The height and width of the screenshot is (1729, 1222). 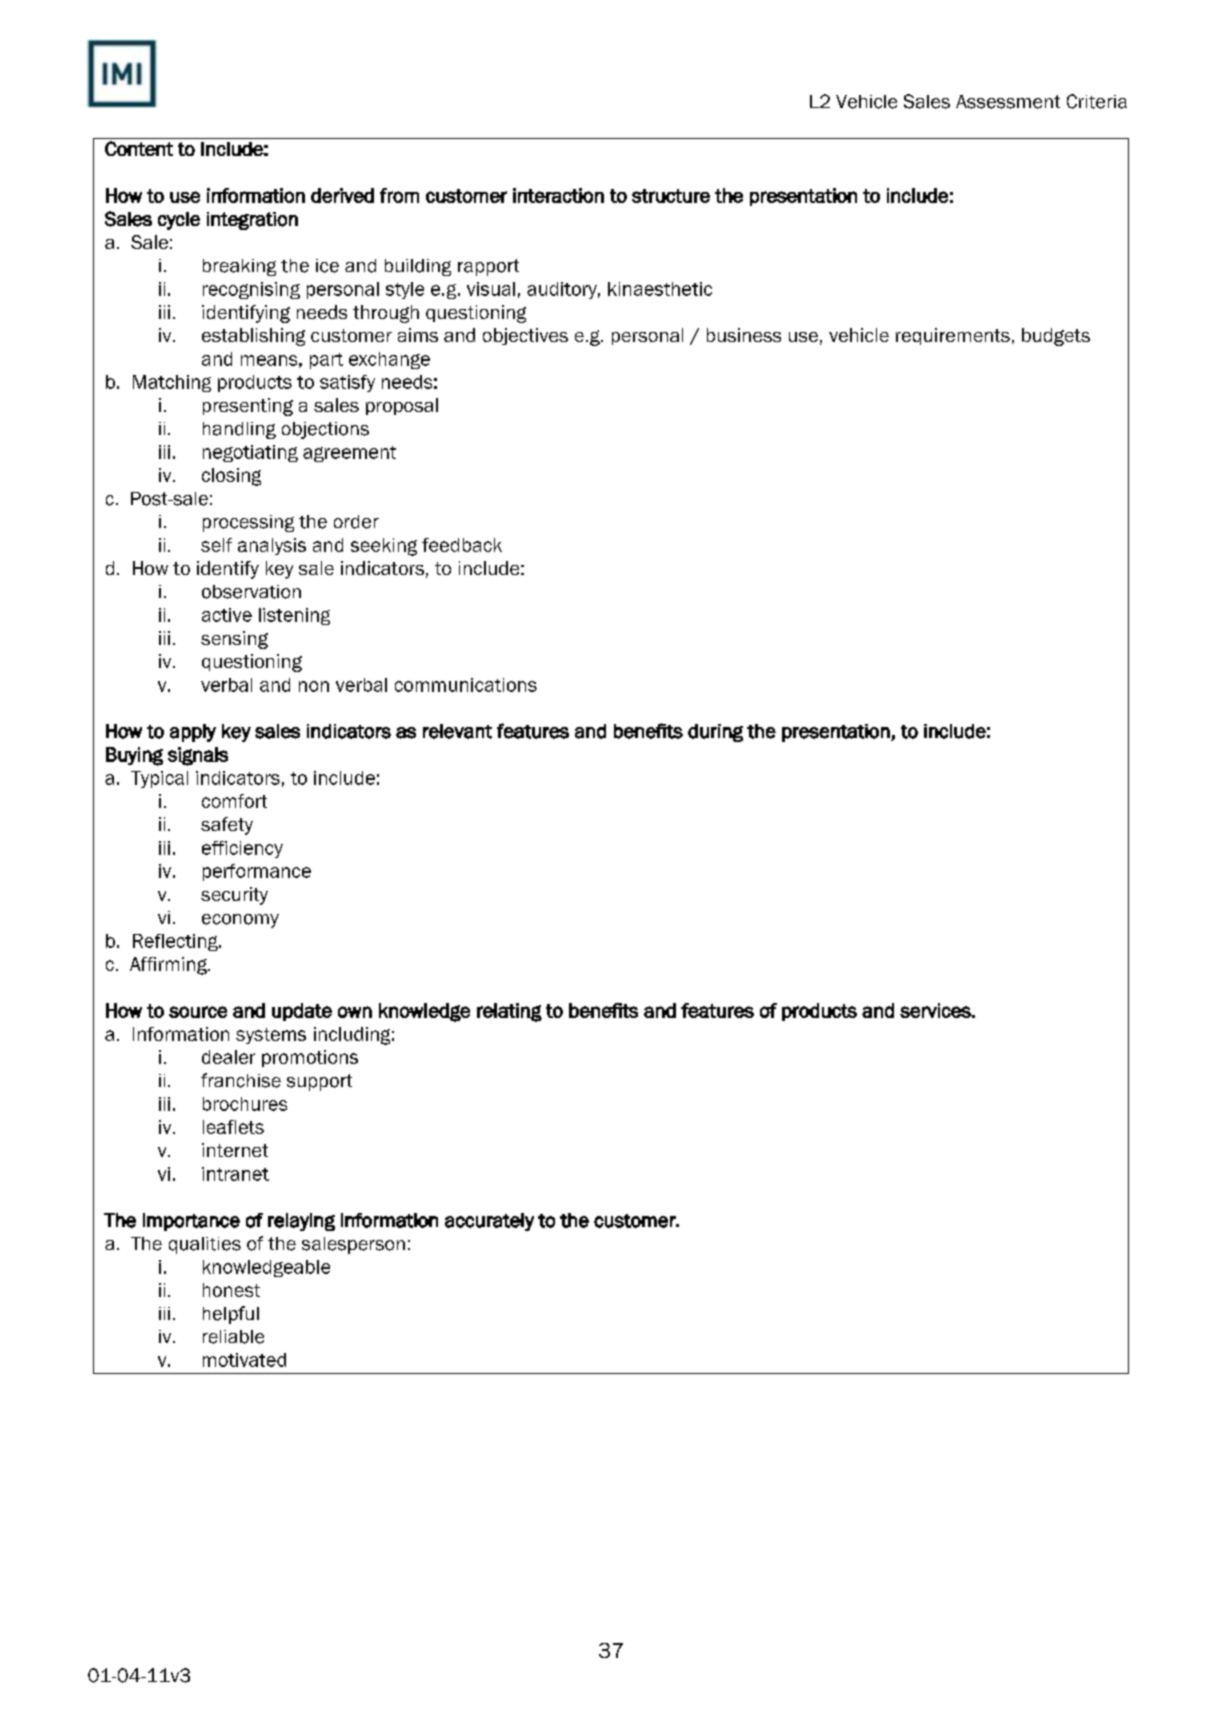 What do you see at coordinates (1008, 102) in the screenshot?
I see `Assessment` at bounding box center [1008, 102].
